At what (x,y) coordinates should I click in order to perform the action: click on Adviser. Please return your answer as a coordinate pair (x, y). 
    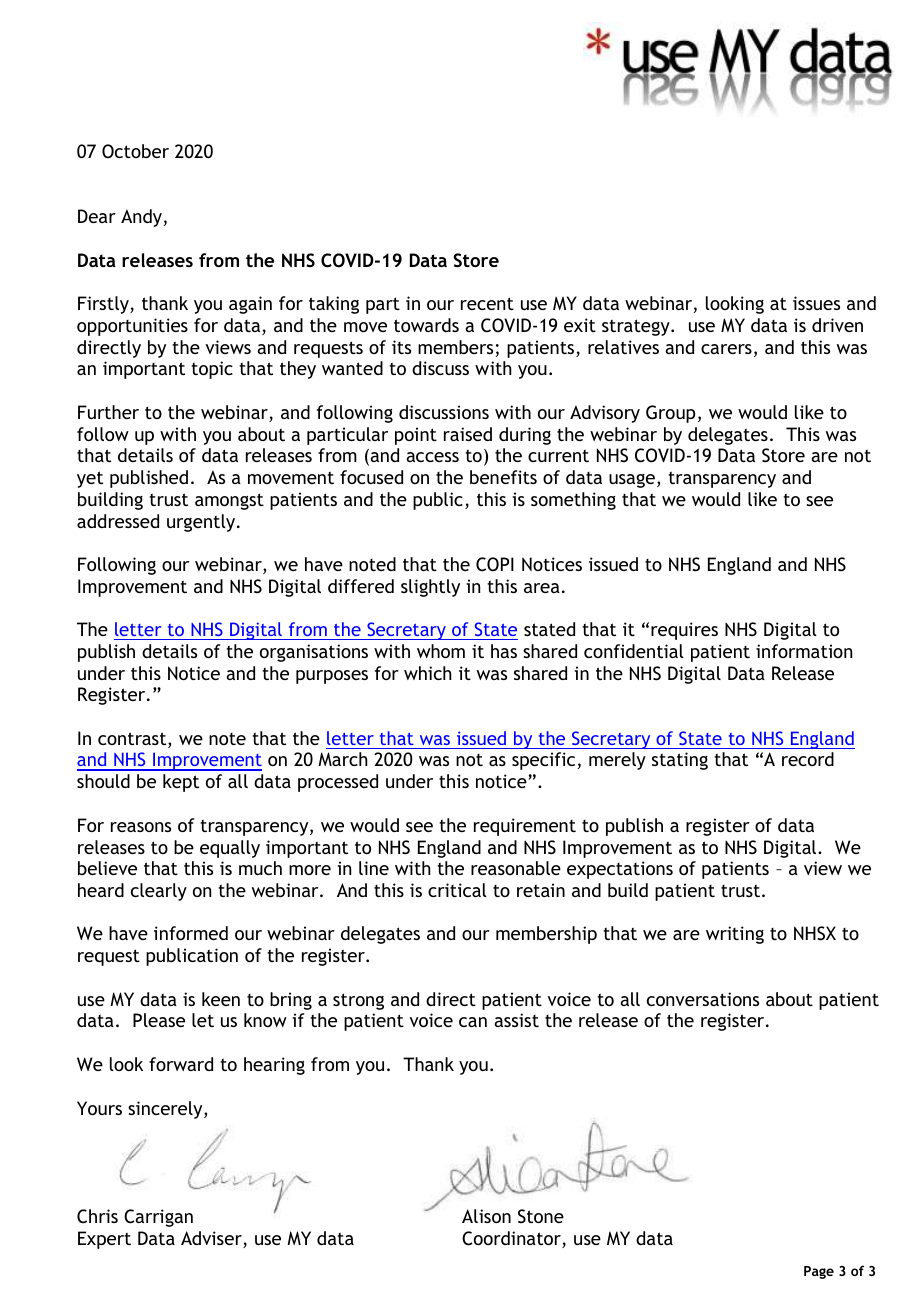
    Looking at the image, I should click on (212, 1239).
